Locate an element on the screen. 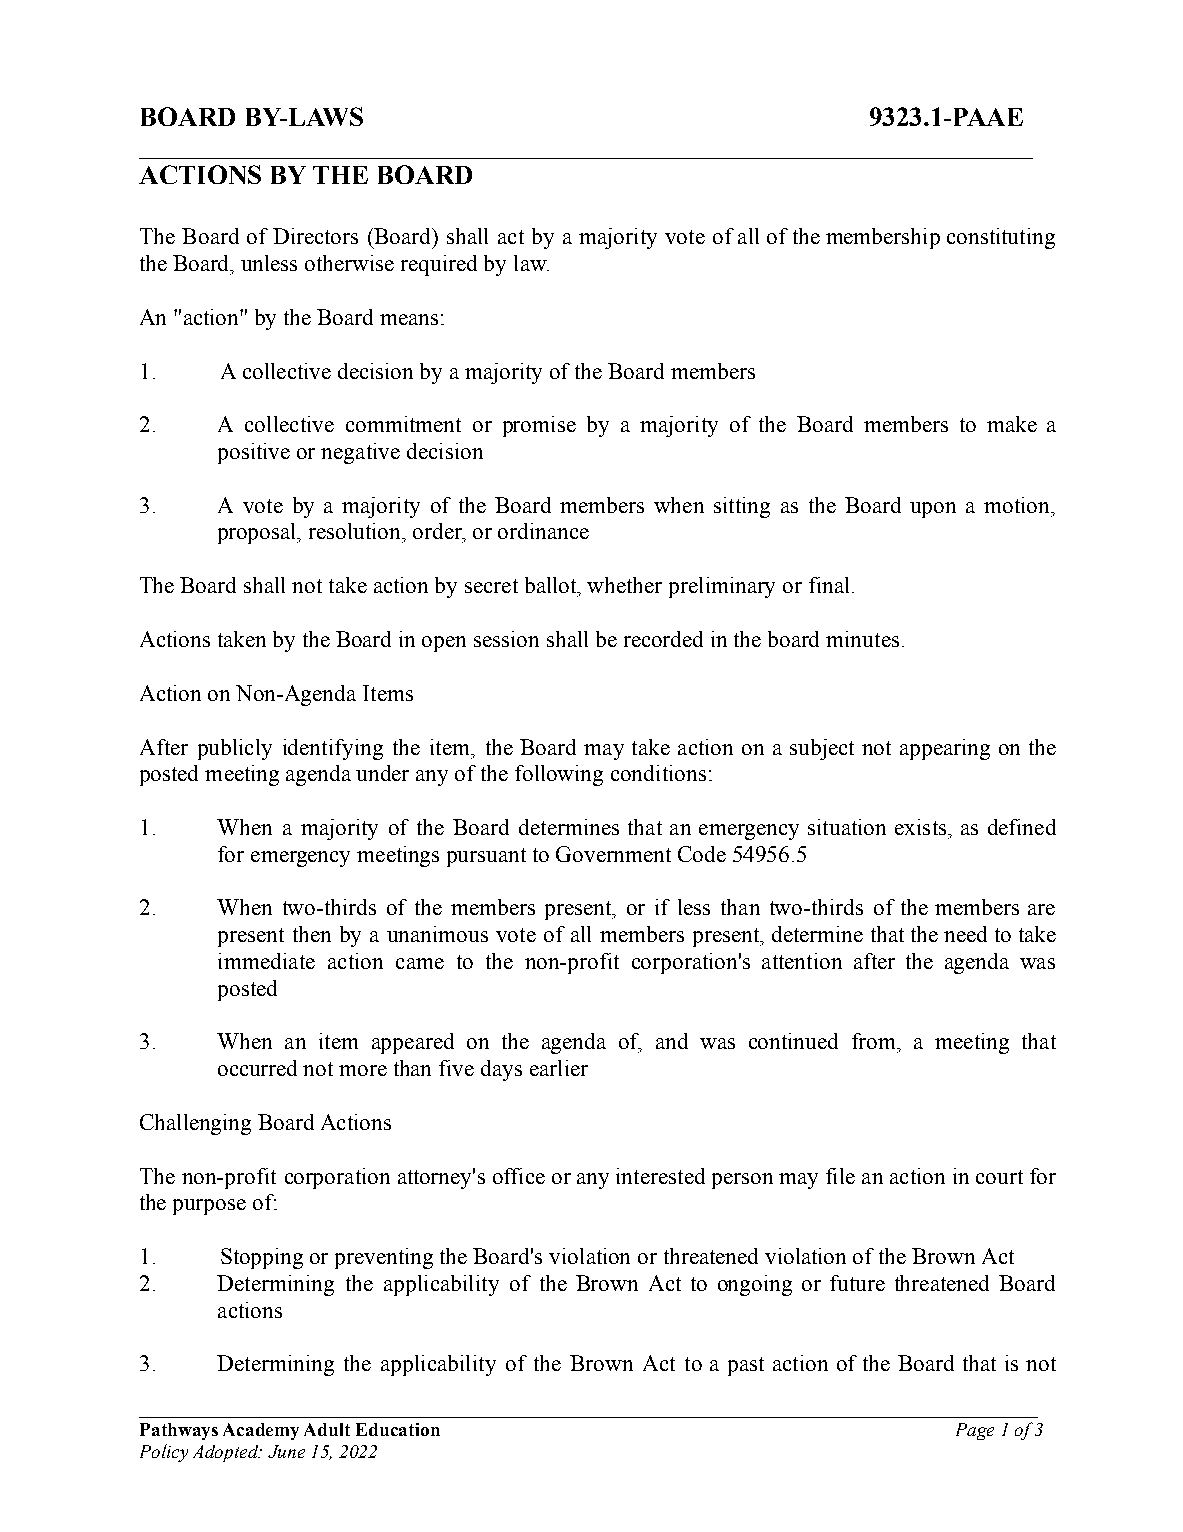 This screenshot has height=1532, width=1183. required is located at coordinates (439, 265).
